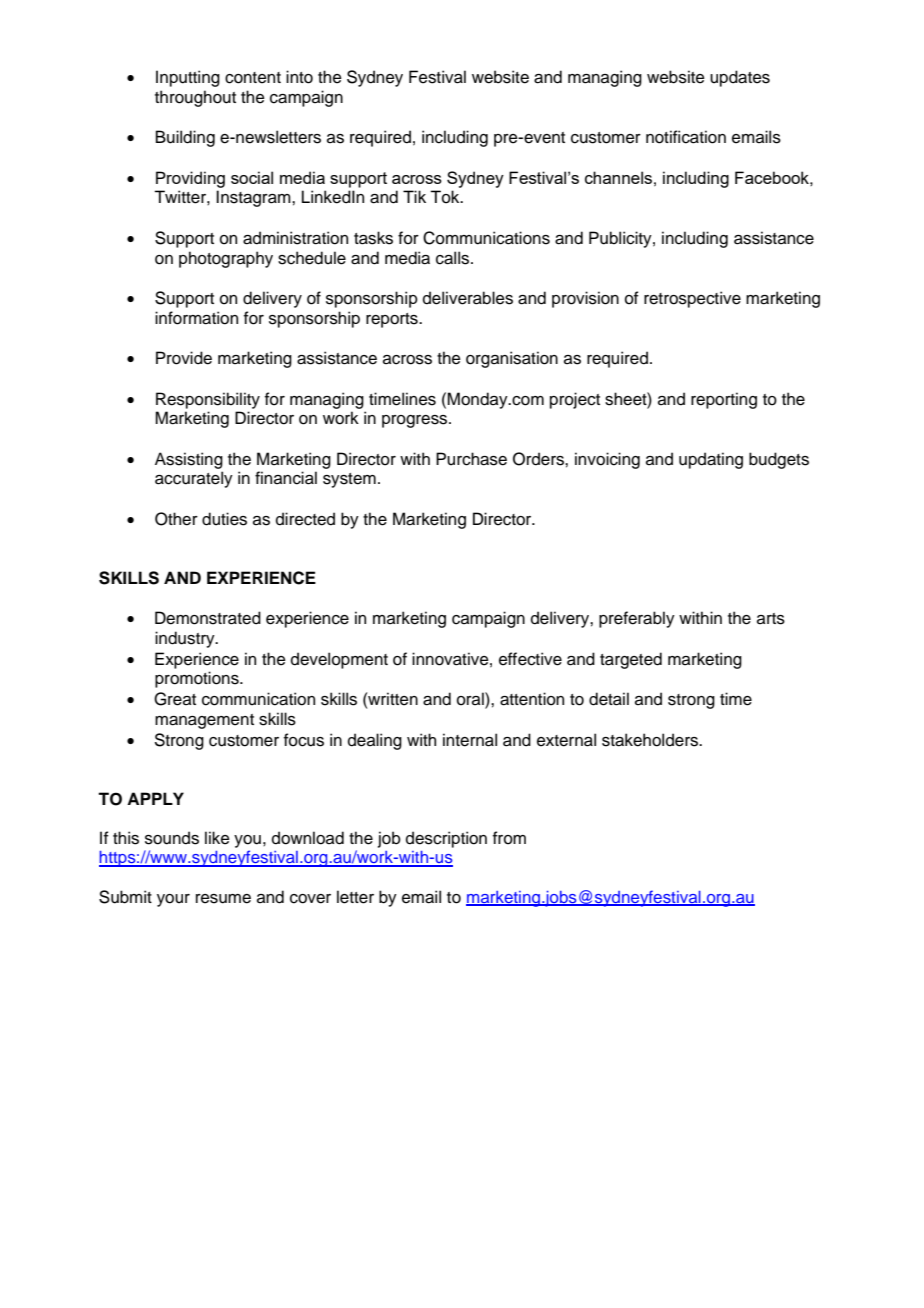 This screenshot has width=924, height=1308. Describe the element at coordinates (471, 459) in the screenshot. I see `Purchase` at that location.
